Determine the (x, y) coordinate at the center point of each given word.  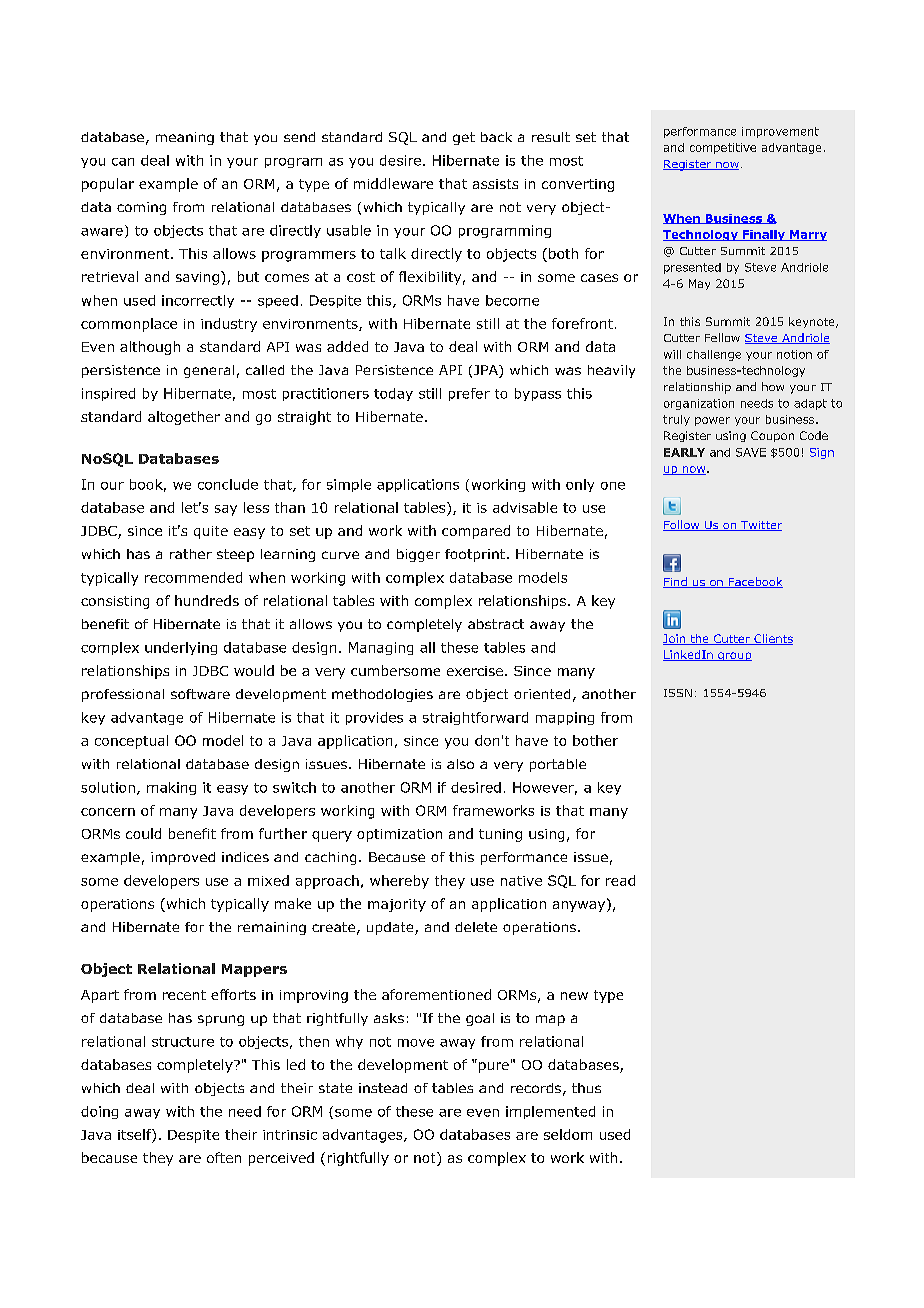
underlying (181, 648)
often (224, 1157)
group (734, 656)
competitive (723, 148)
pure (494, 1067)
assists (495, 184)
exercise (475, 671)
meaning (185, 138)
